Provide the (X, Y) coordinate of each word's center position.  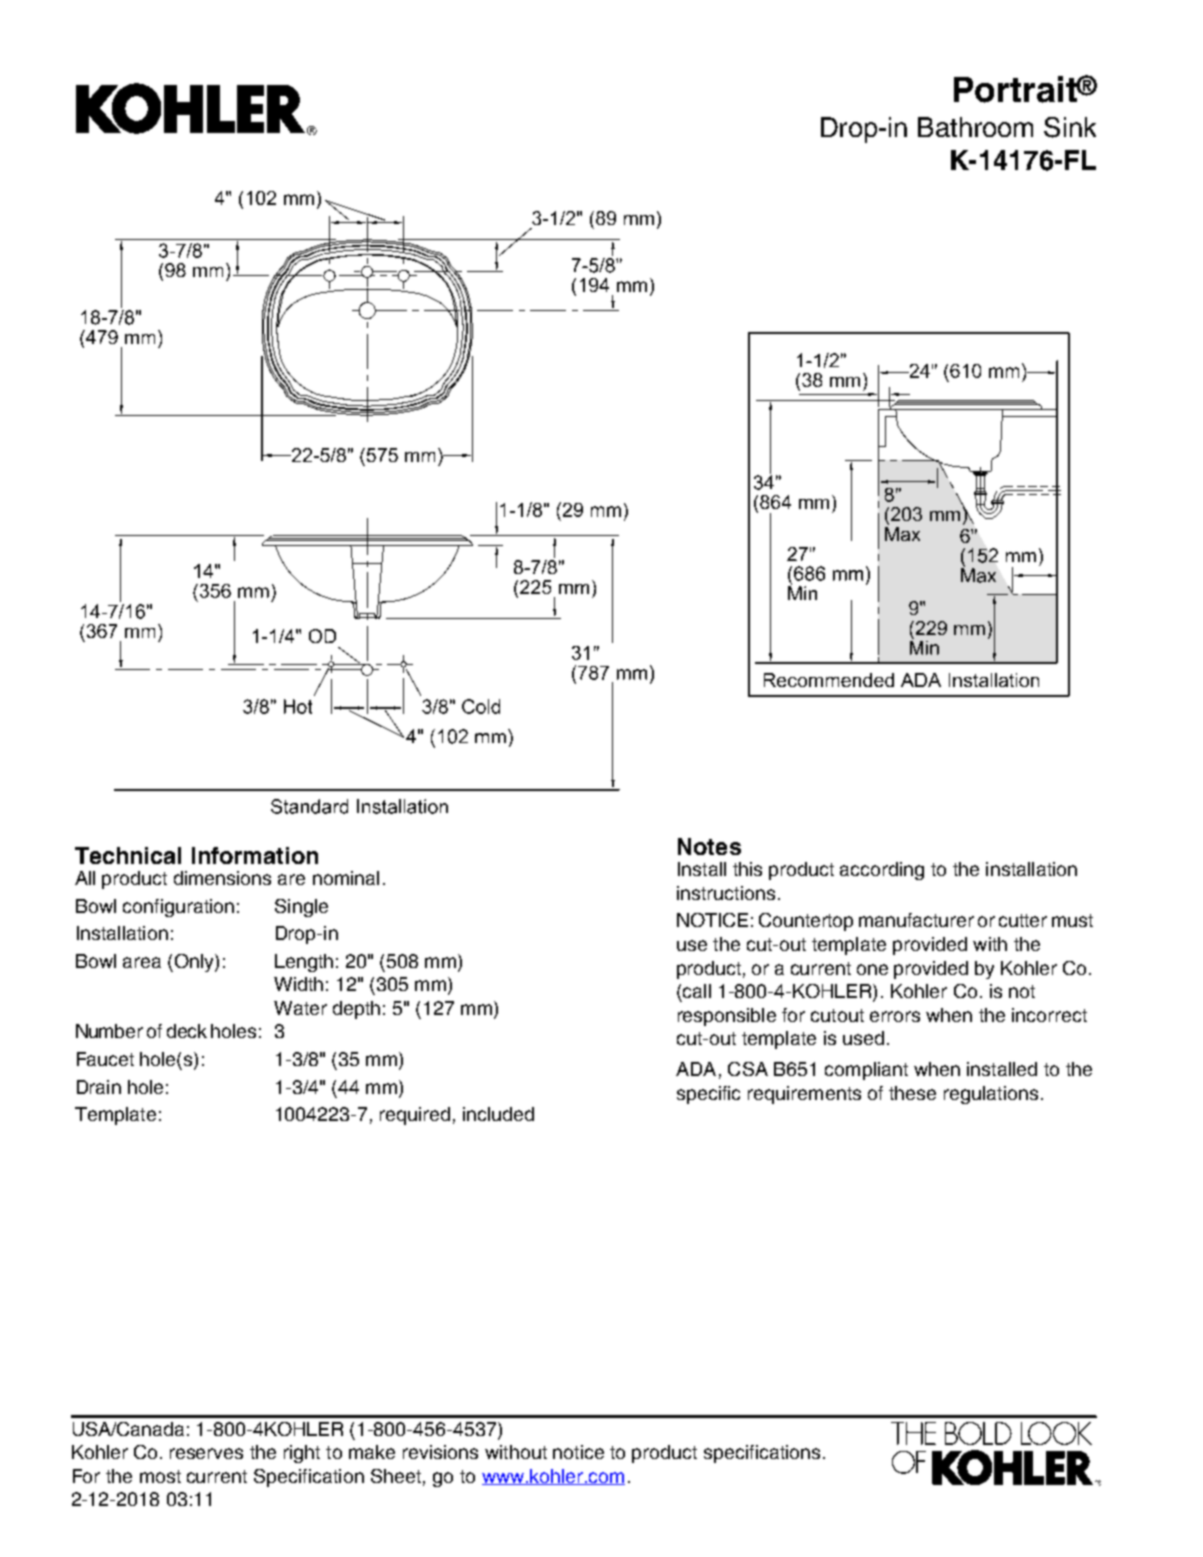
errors (895, 1016)
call (697, 991)
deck (187, 1031)
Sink (1070, 127)
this (747, 869)
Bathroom (975, 127)
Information (255, 855)
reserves (206, 1453)
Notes (709, 846)
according (882, 871)
